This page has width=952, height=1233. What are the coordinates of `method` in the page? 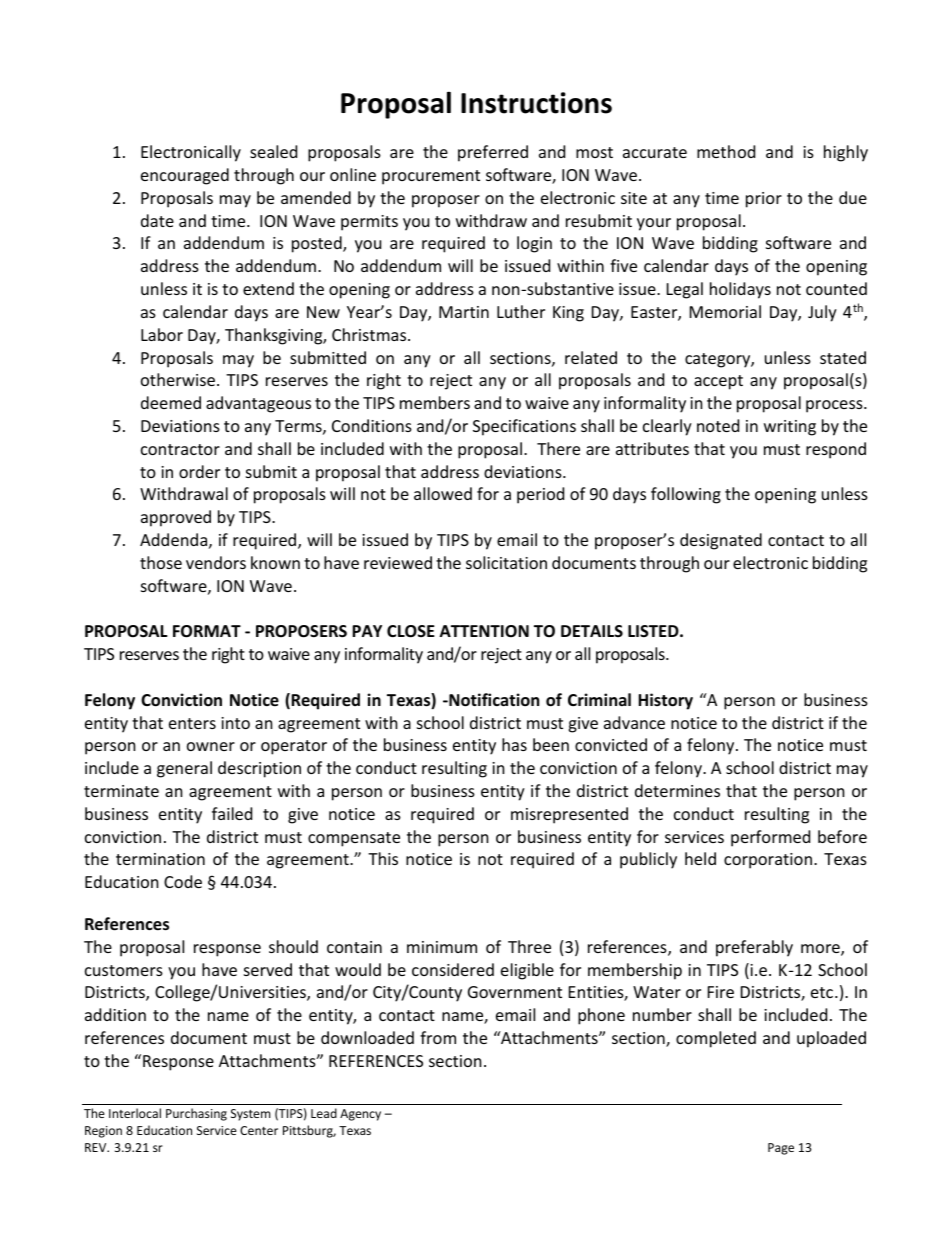 It's located at (726, 151).
